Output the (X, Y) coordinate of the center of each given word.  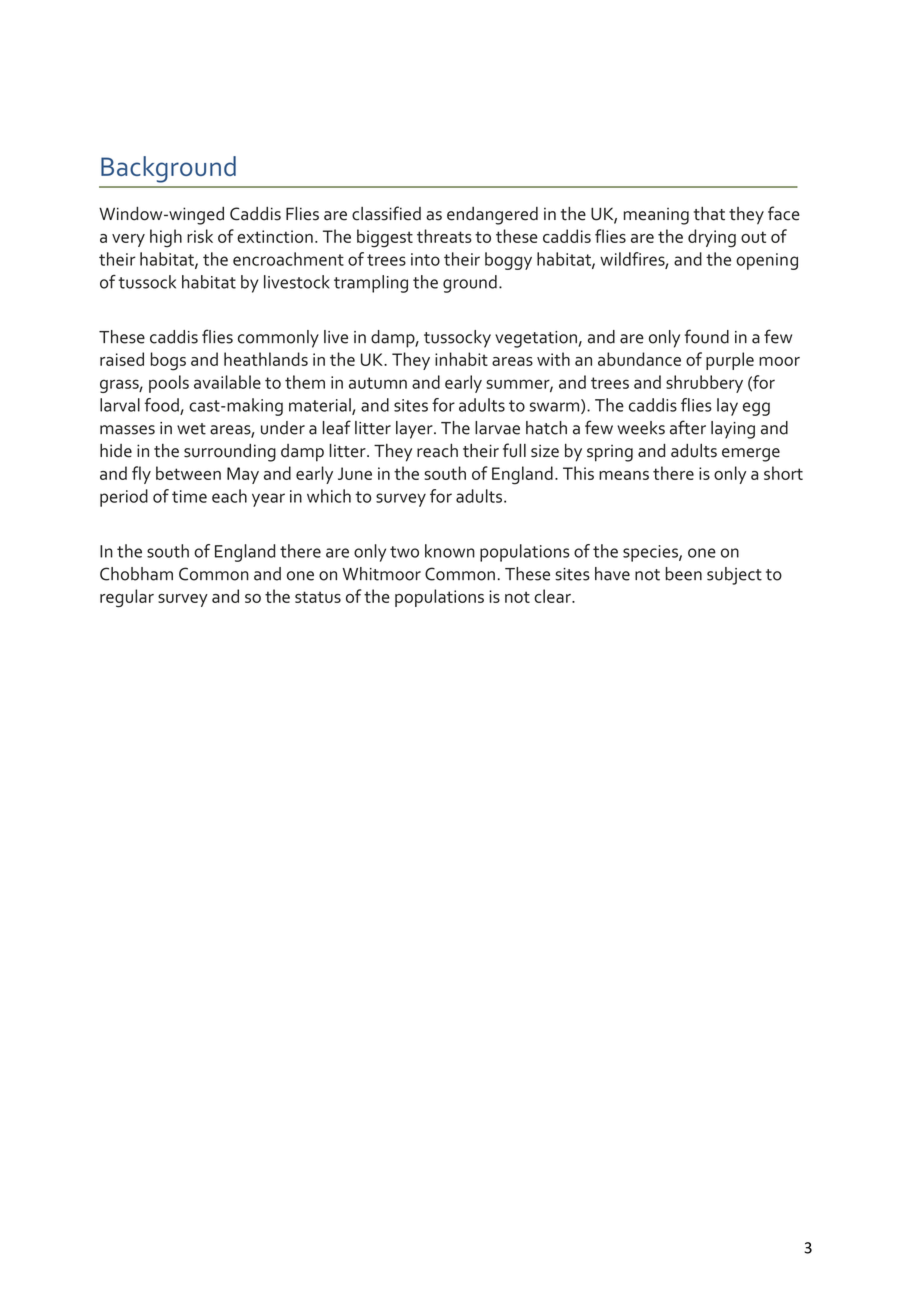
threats (444, 236)
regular (127, 598)
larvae (497, 428)
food (162, 406)
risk (200, 236)
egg (756, 409)
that (709, 214)
